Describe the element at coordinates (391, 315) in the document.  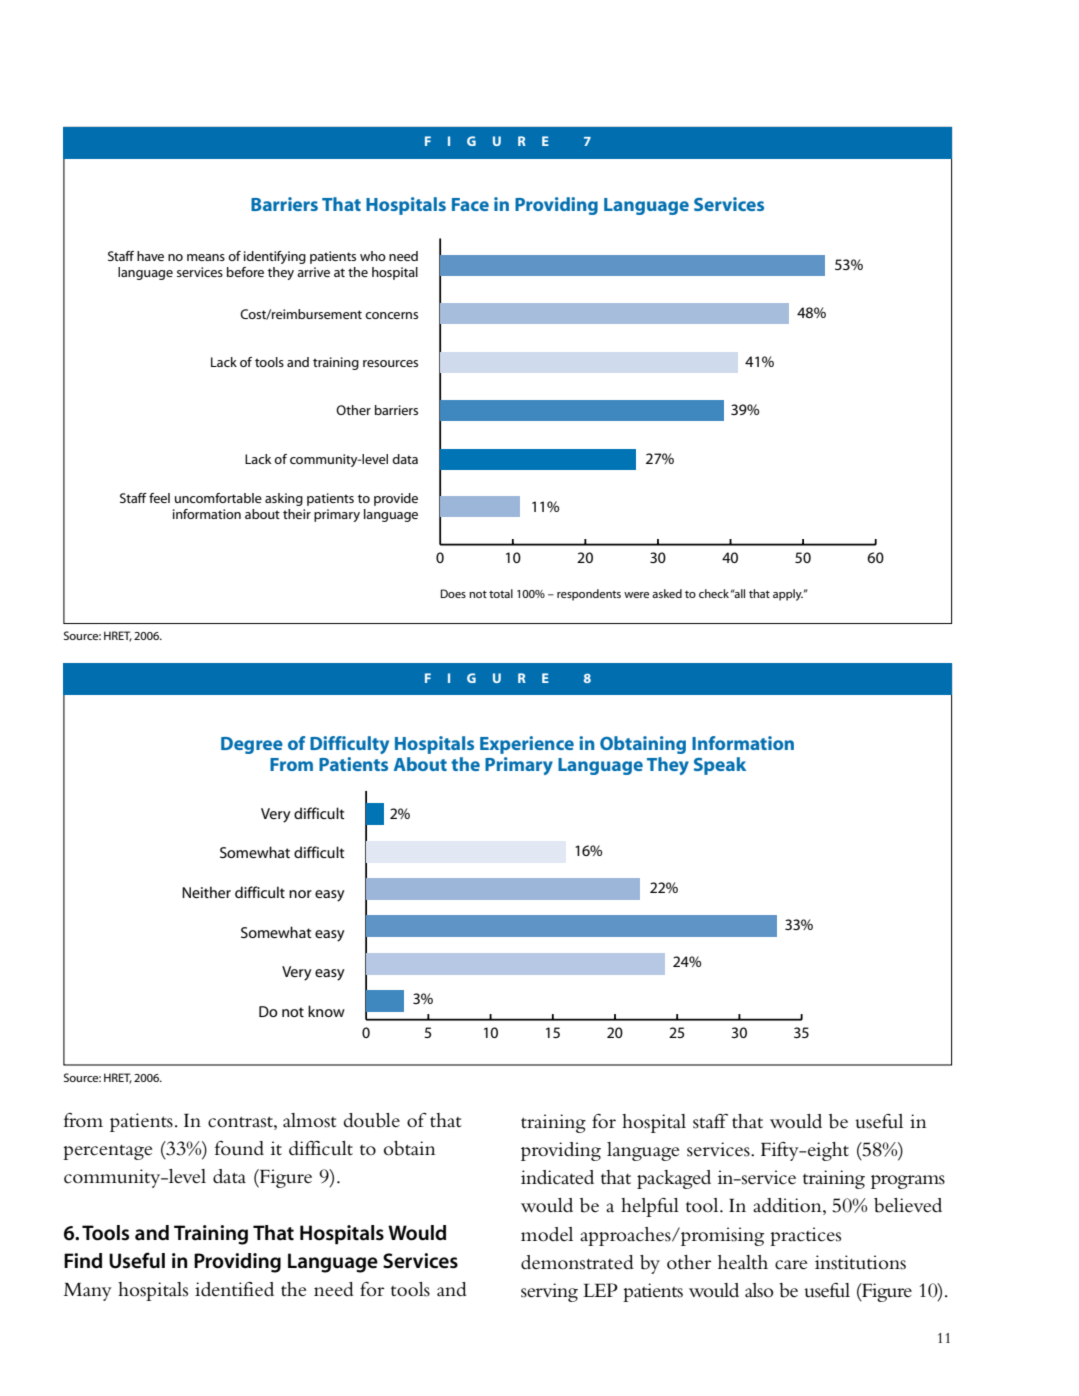
I see `concerns` at that location.
